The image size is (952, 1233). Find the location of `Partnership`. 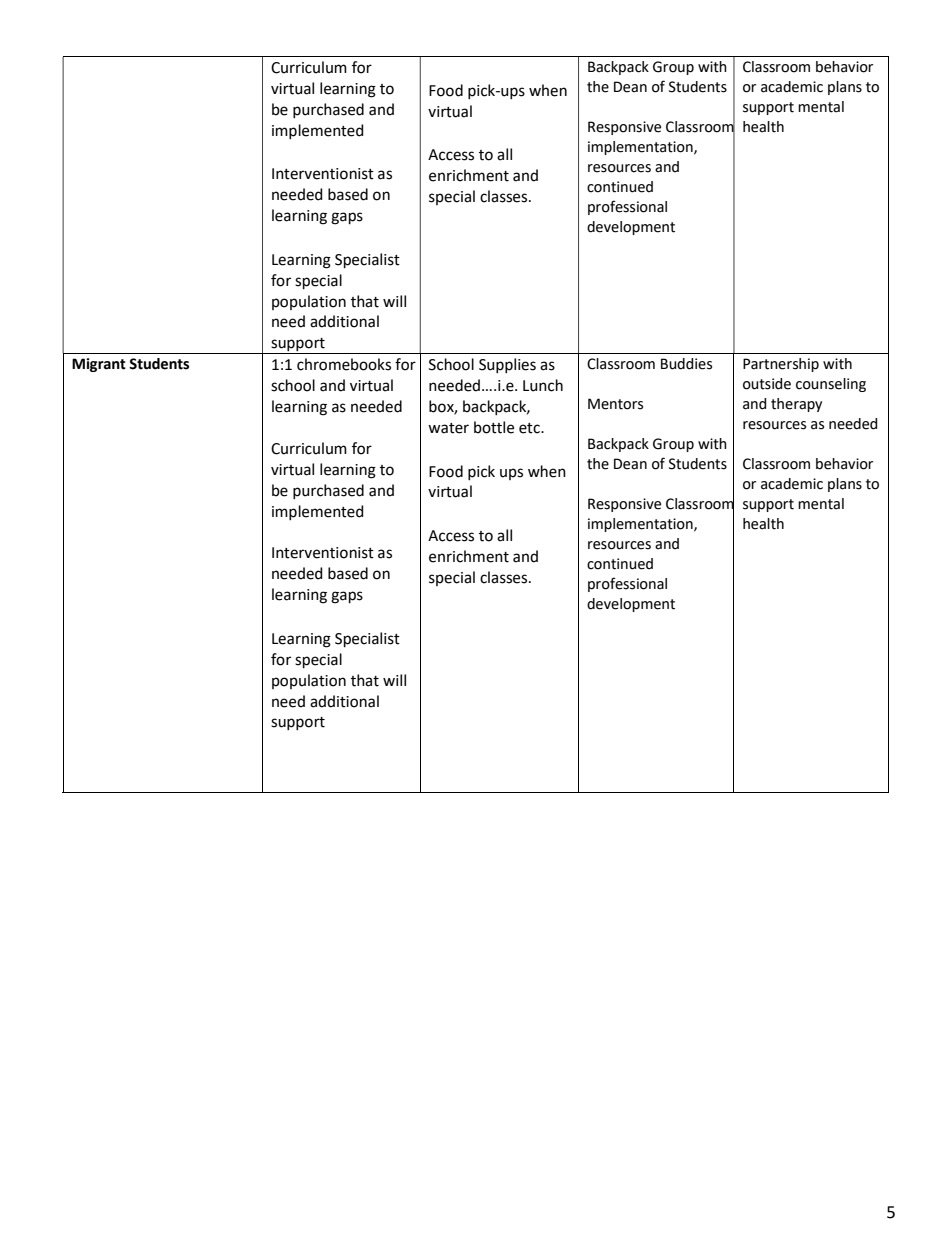

Partnership is located at coordinates (781, 365).
